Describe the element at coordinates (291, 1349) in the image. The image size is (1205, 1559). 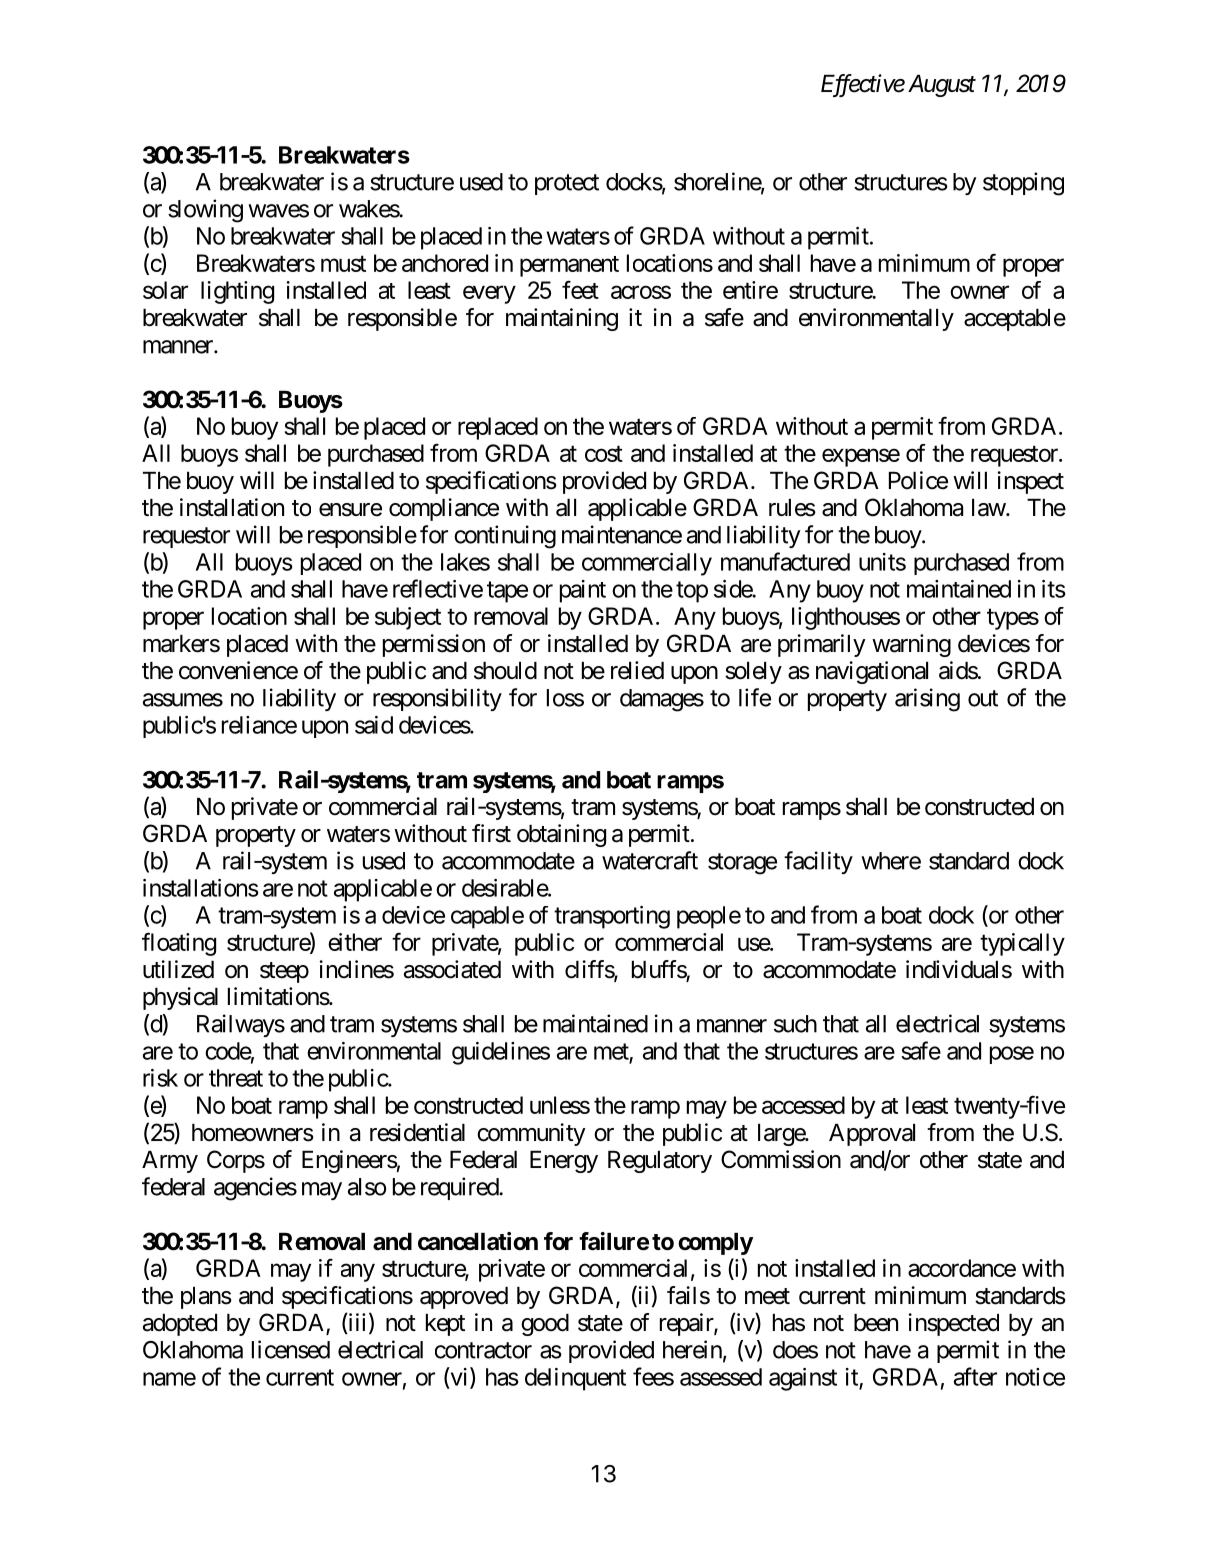
I see `licensed` at that location.
